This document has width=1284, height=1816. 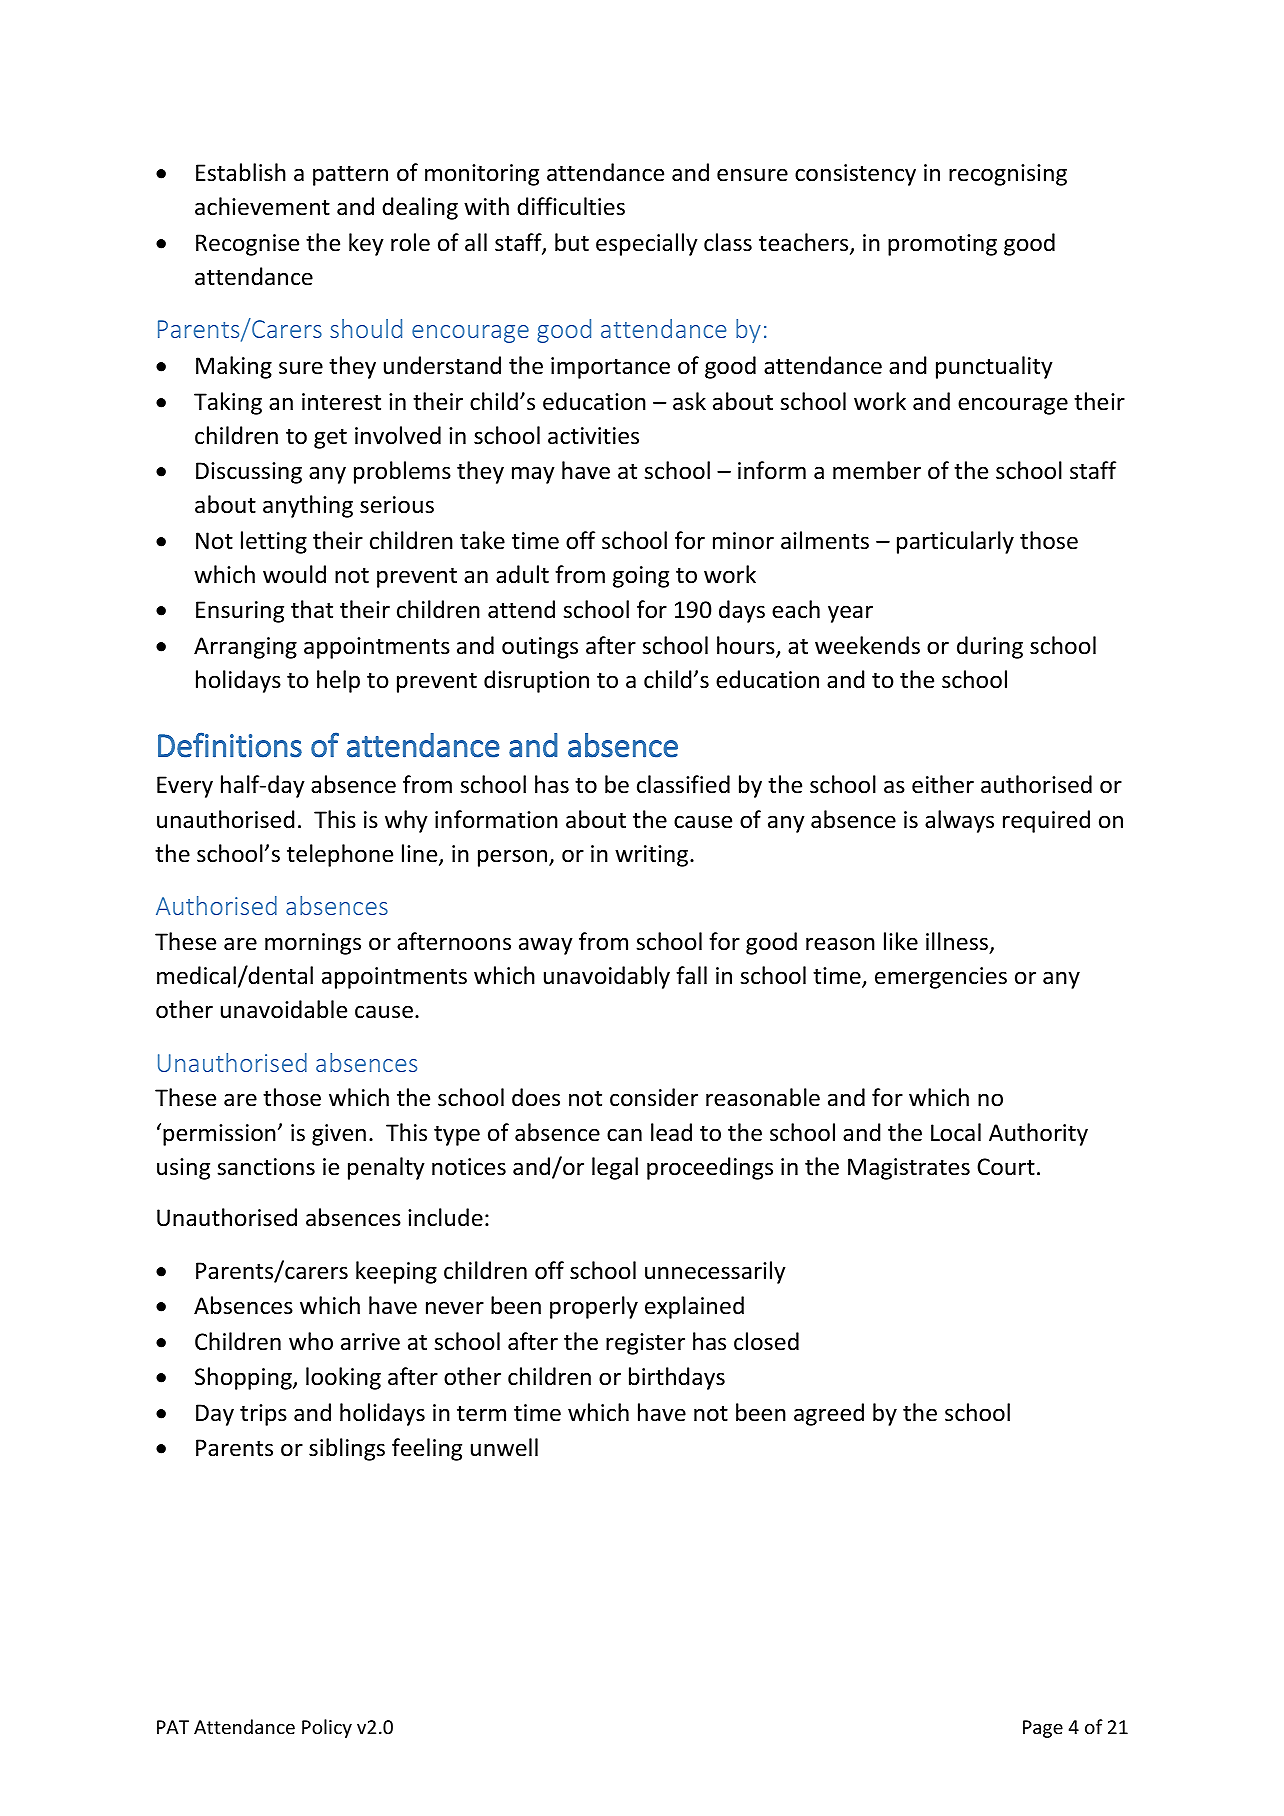 What do you see at coordinates (955, 542) in the document?
I see `particularly` at bounding box center [955, 542].
